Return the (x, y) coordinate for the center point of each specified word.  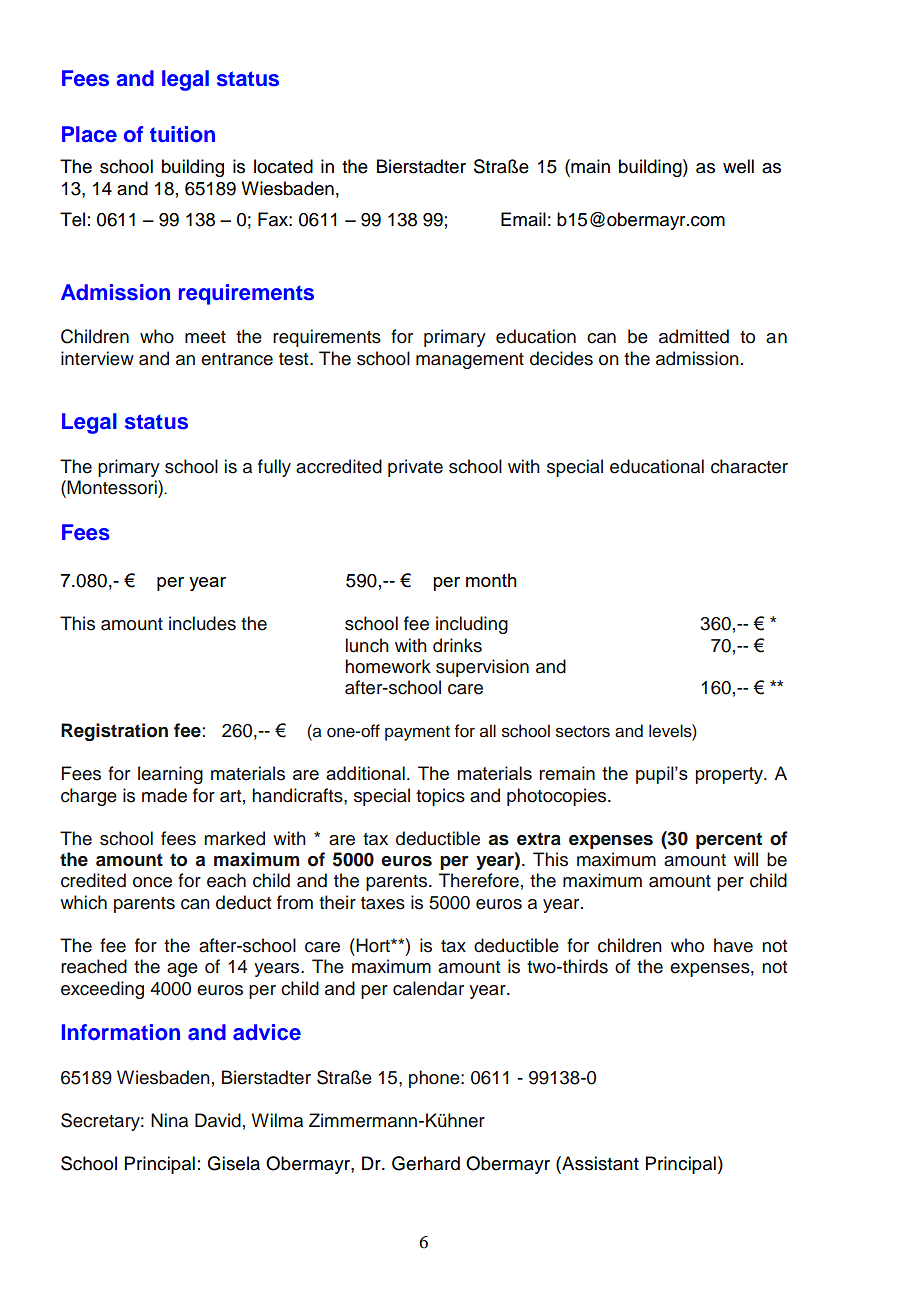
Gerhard (426, 1163)
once (152, 882)
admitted (694, 336)
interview (97, 358)
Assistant (599, 1163)
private (415, 468)
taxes (383, 903)
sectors (583, 732)
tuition (182, 134)
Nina (169, 1120)
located (283, 166)
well (738, 166)
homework (388, 666)
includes (202, 623)
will (746, 859)
